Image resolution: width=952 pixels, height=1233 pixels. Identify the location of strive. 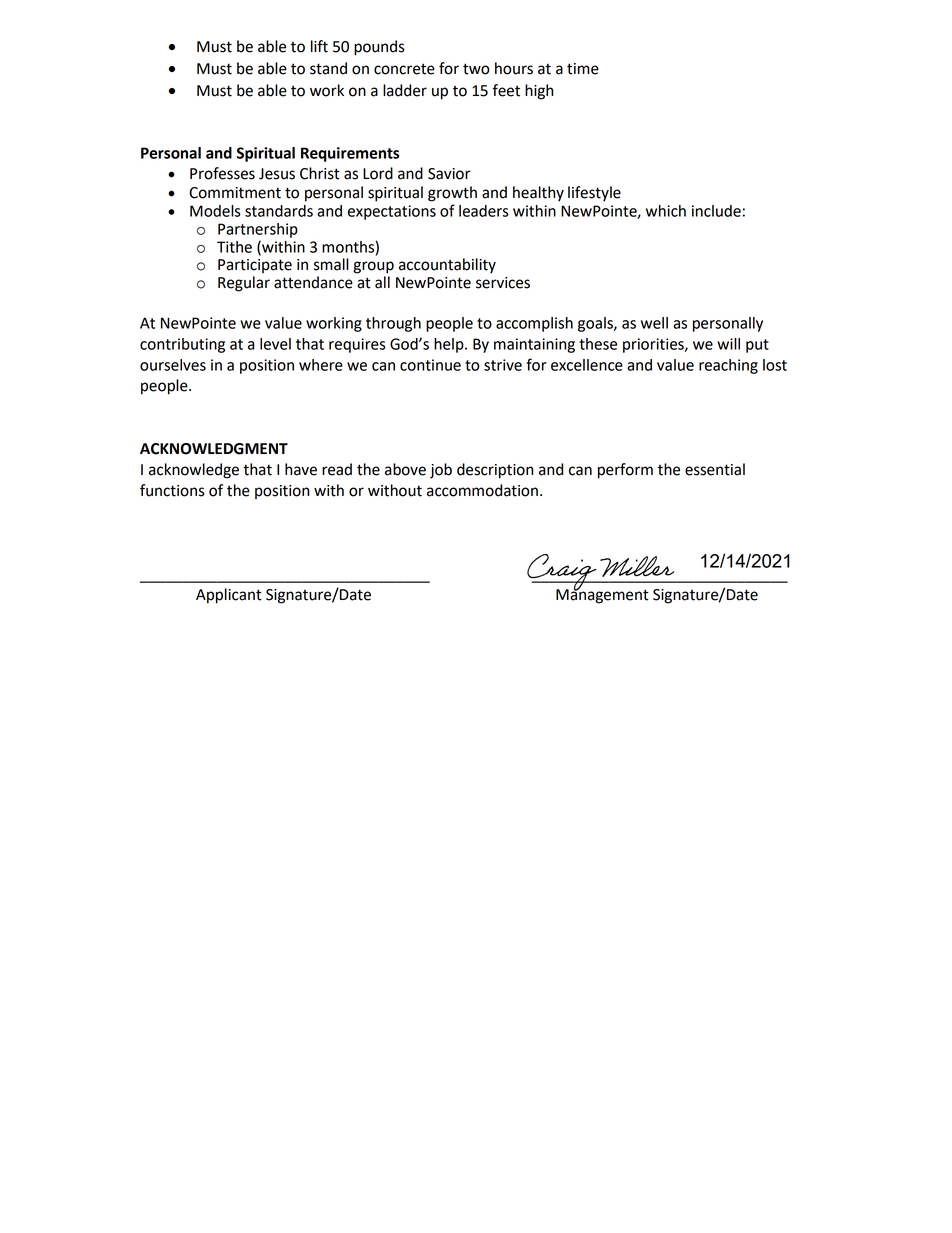
(503, 365).
